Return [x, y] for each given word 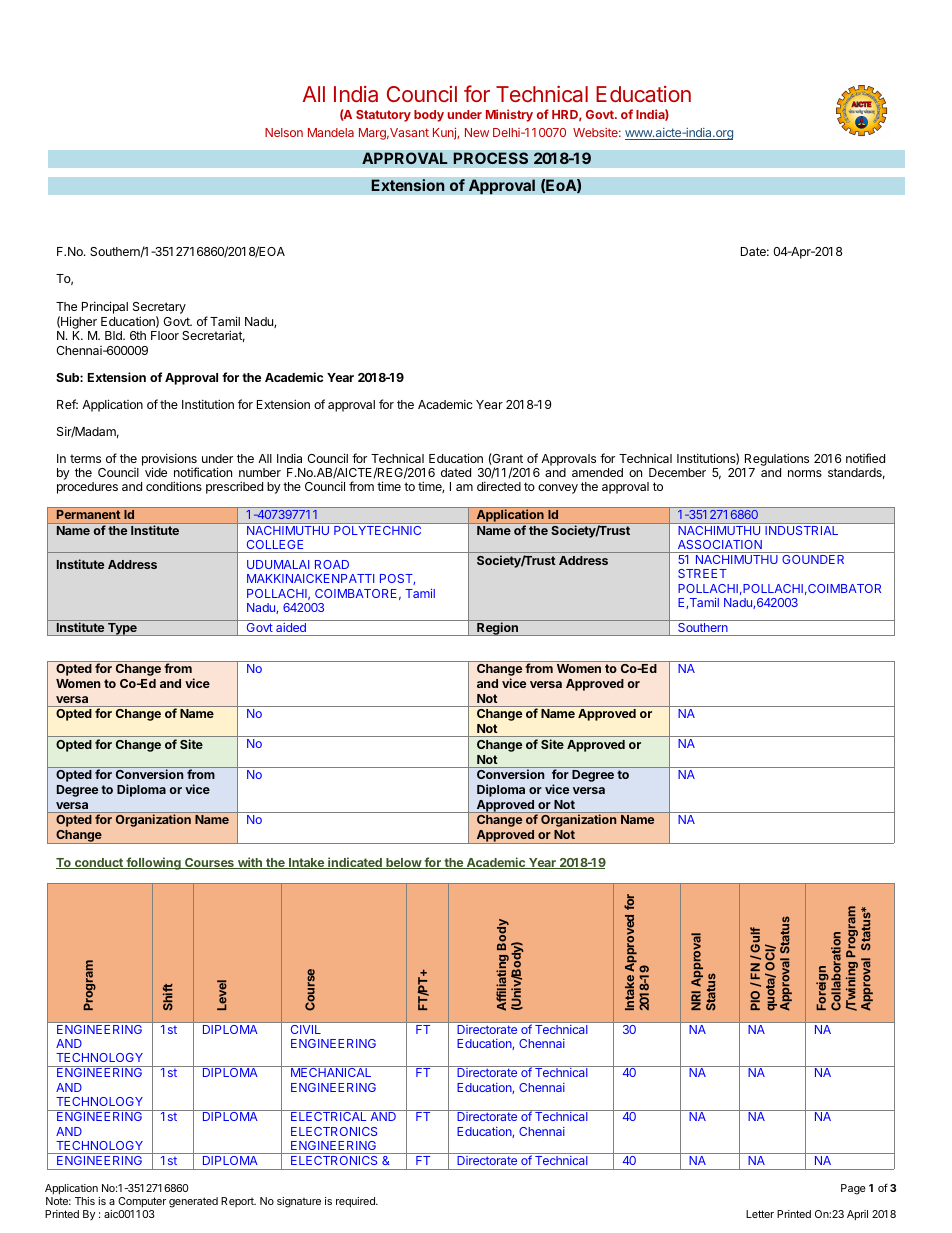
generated [193, 1202]
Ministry [509, 115]
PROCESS [490, 158]
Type [122, 629]
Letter [760, 1214]
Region [497, 629]
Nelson [284, 132]
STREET [702, 573]
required [356, 1202]
